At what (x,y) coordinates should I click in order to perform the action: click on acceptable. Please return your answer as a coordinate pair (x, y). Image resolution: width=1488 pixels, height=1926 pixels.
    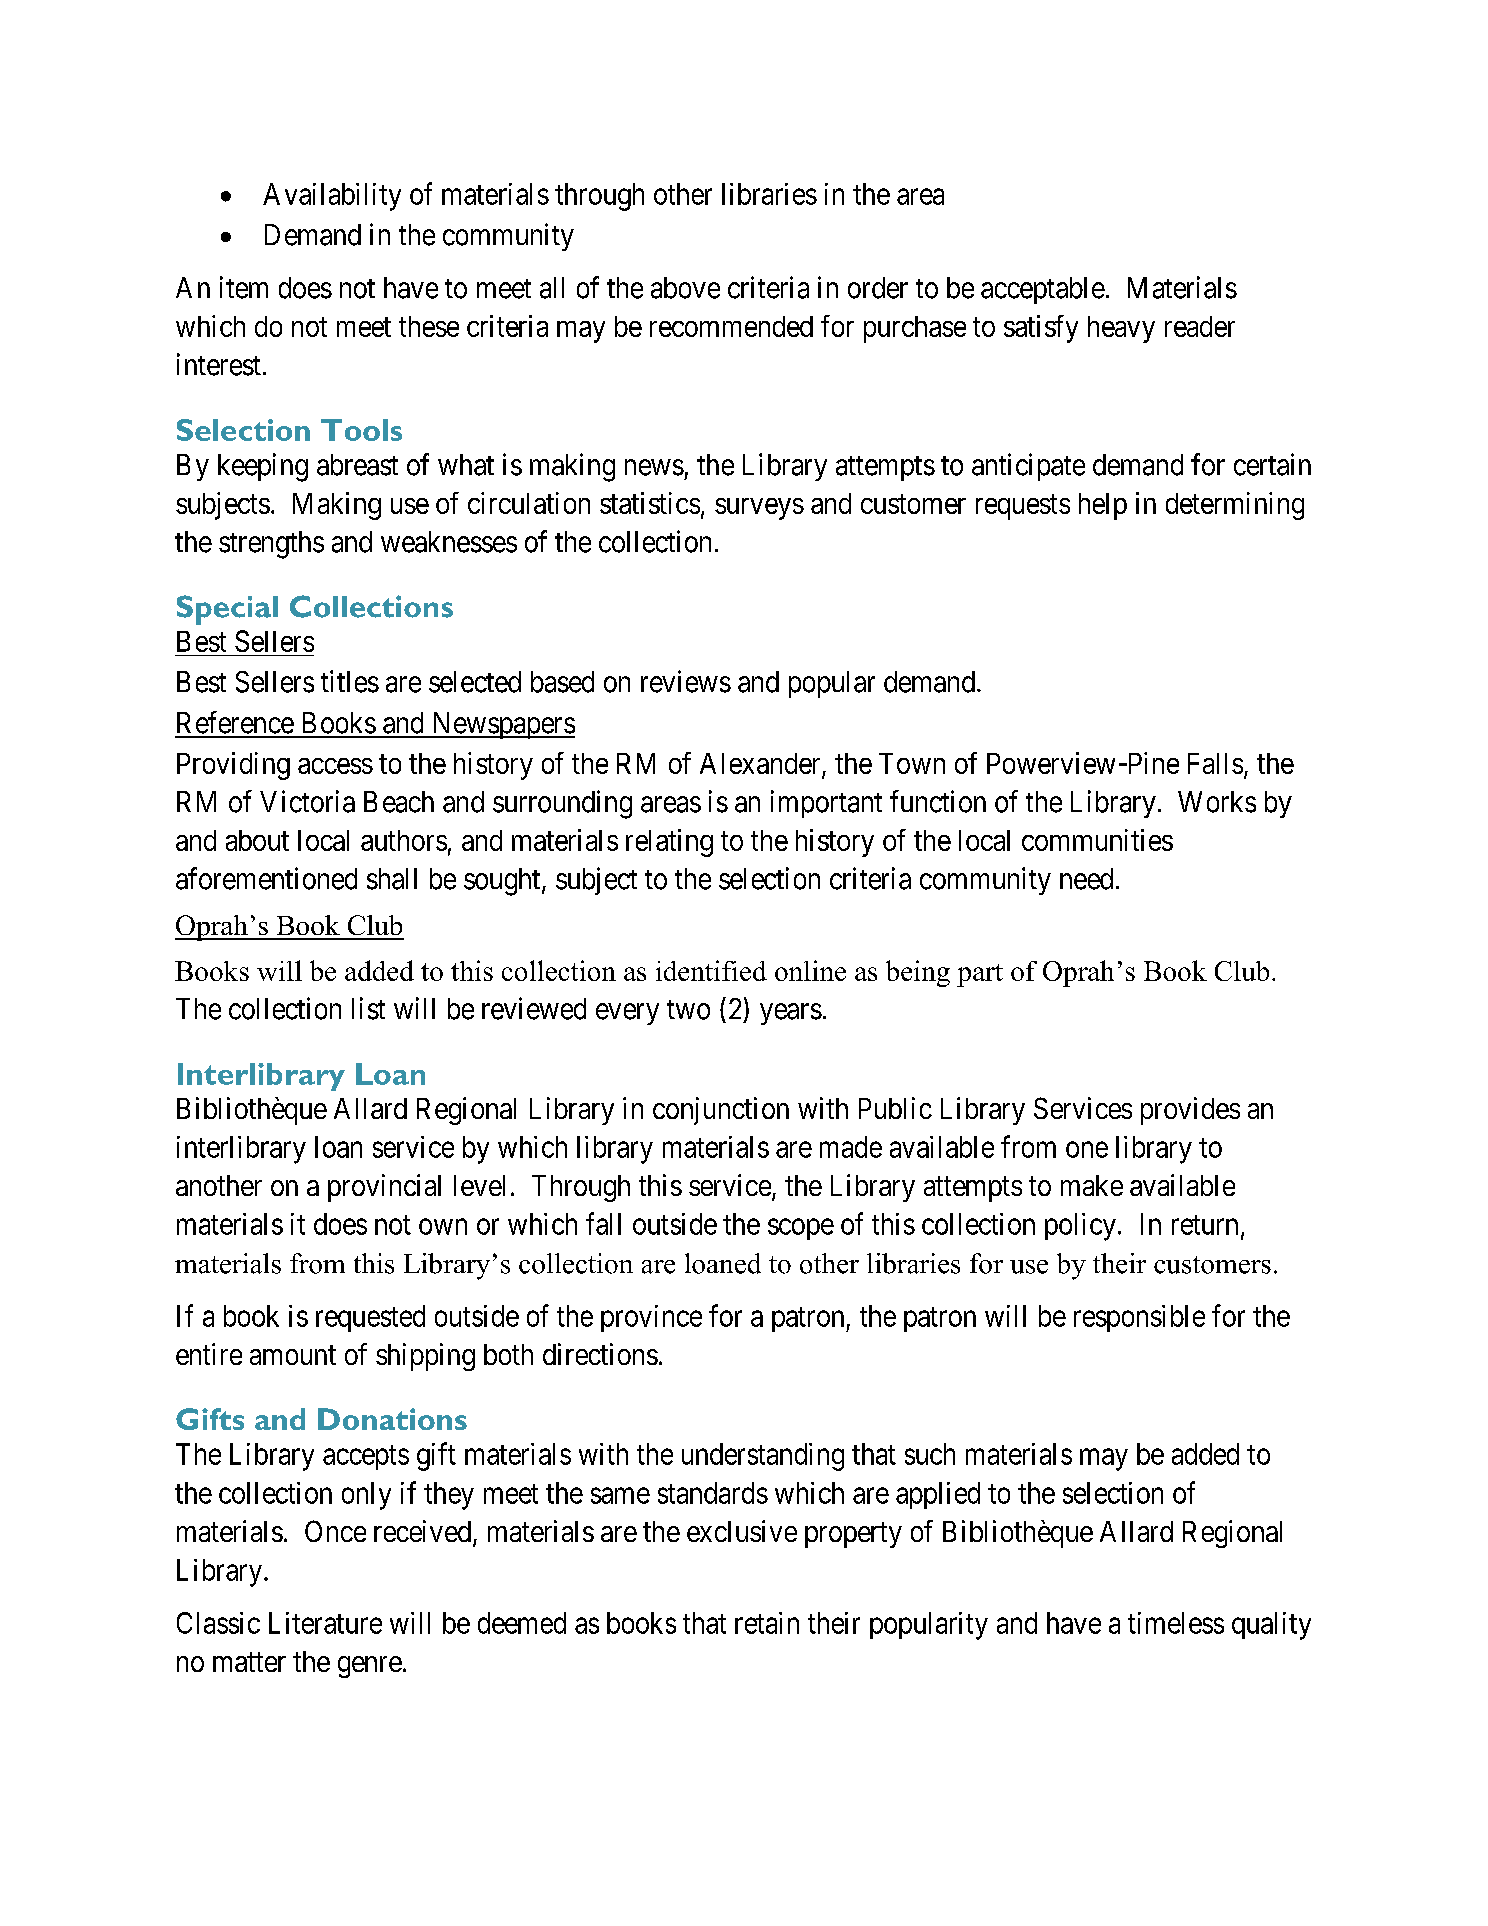
    Looking at the image, I should click on (1043, 290).
